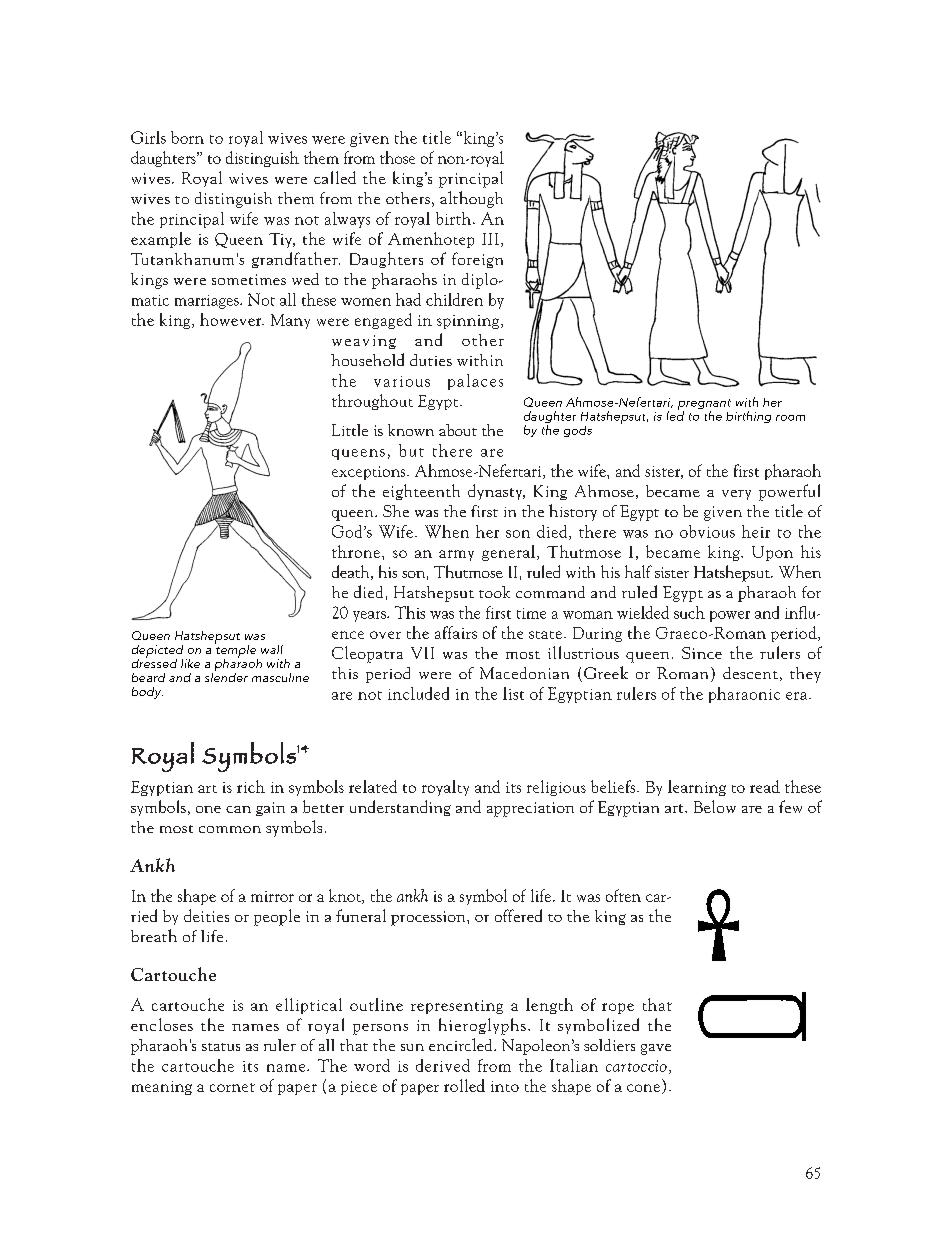 The height and width of the page is (1233, 952). I want to click on years, so click(370, 616).
